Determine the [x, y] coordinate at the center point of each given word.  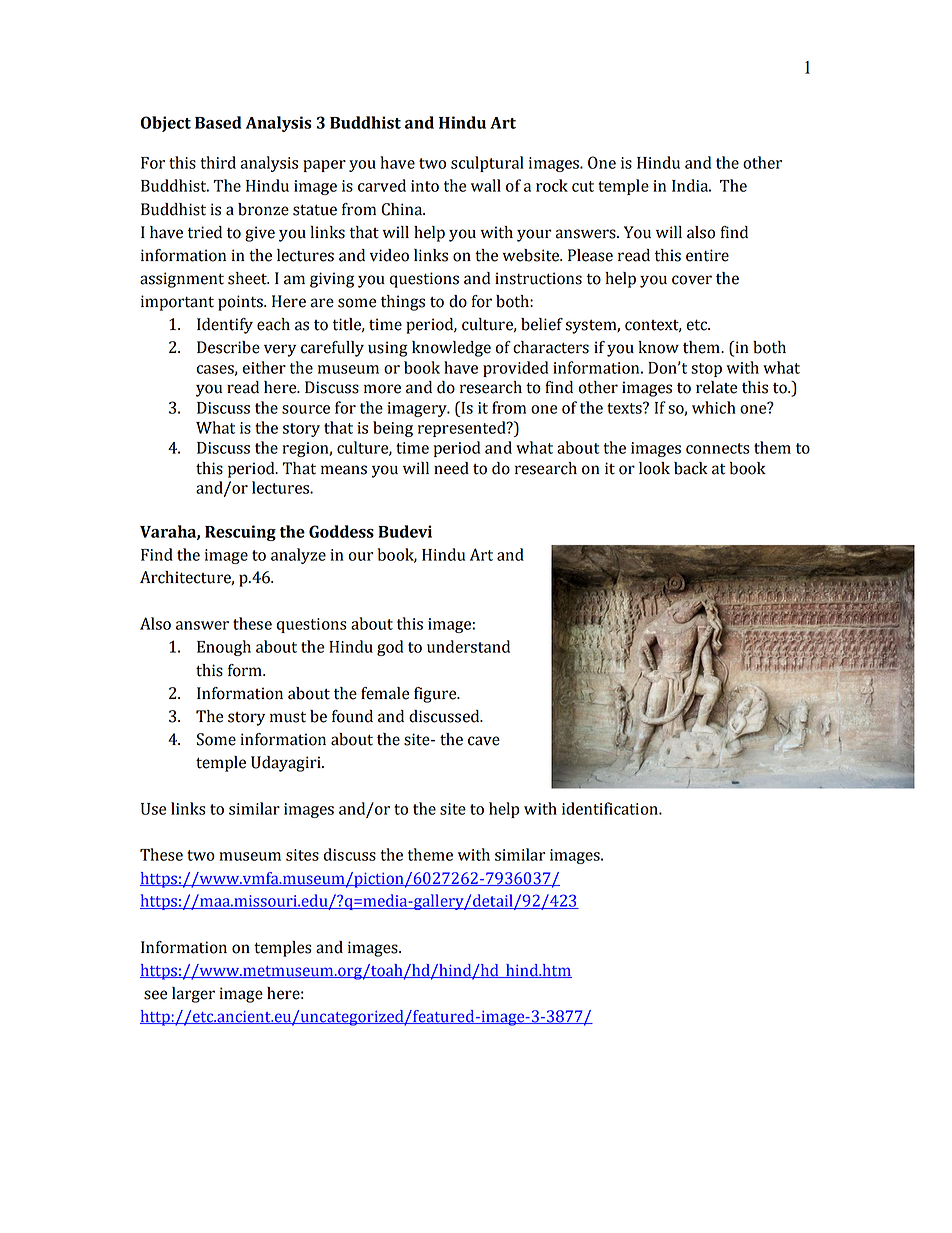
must [288, 717]
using [388, 349]
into [425, 186]
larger [193, 995]
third [218, 162]
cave [484, 741]
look [654, 468]
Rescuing [240, 533]
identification [611, 808]
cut [583, 186]
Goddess [341, 531]
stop [706, 370]
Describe [228, 347]
